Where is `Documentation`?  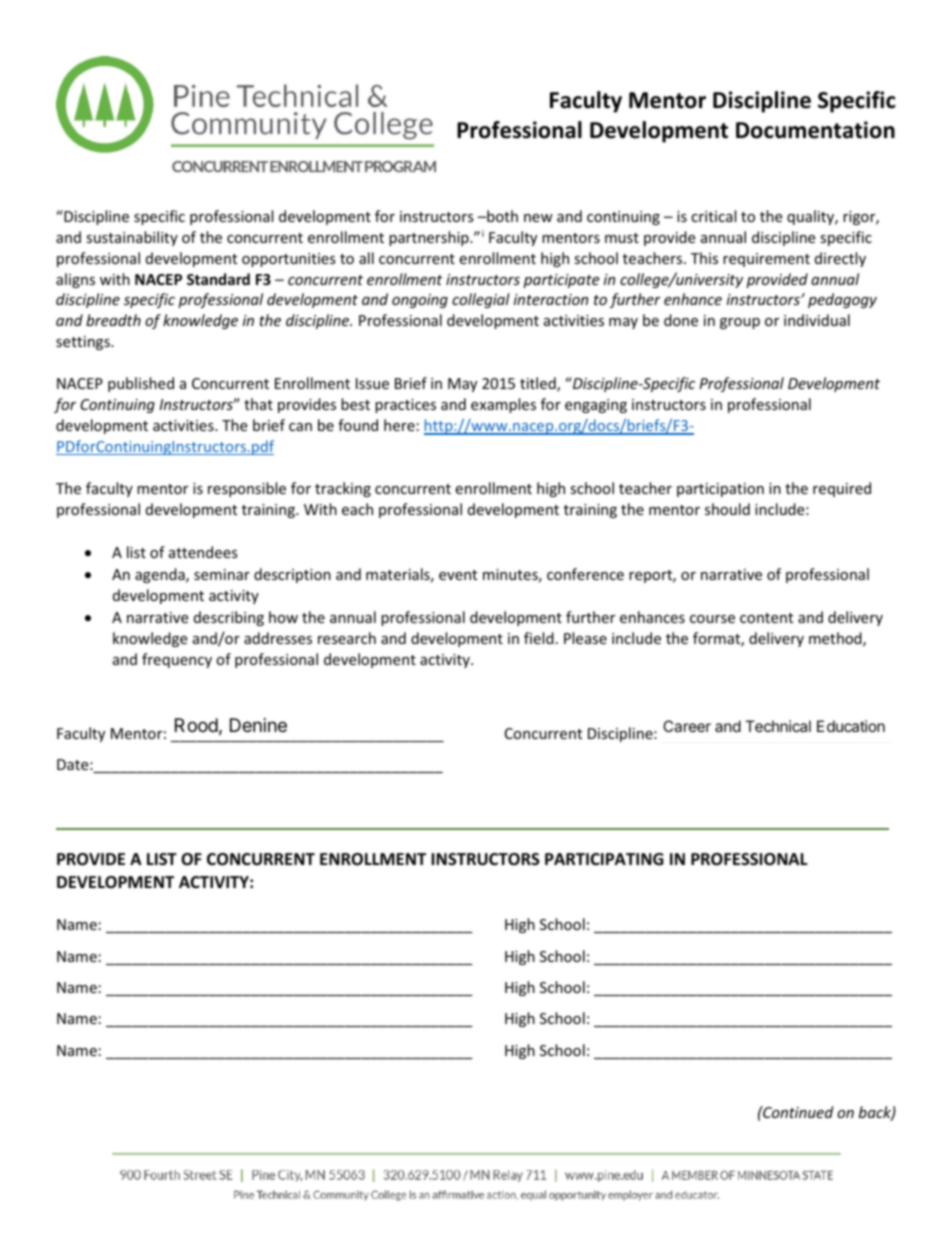
Documentation is located at coordinates (815, 130).
